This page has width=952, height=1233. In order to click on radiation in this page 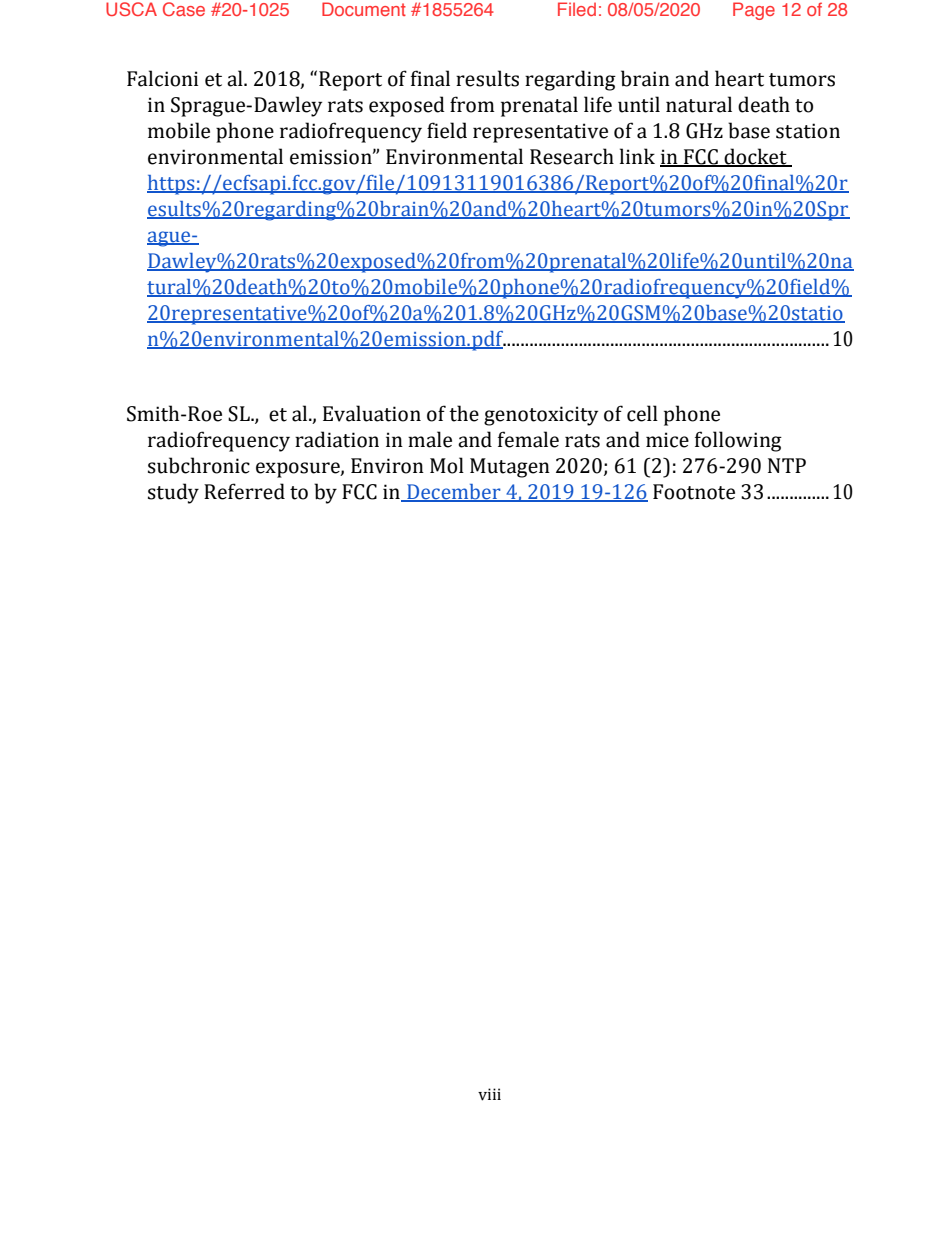, I will do `click(337, 439)`.
